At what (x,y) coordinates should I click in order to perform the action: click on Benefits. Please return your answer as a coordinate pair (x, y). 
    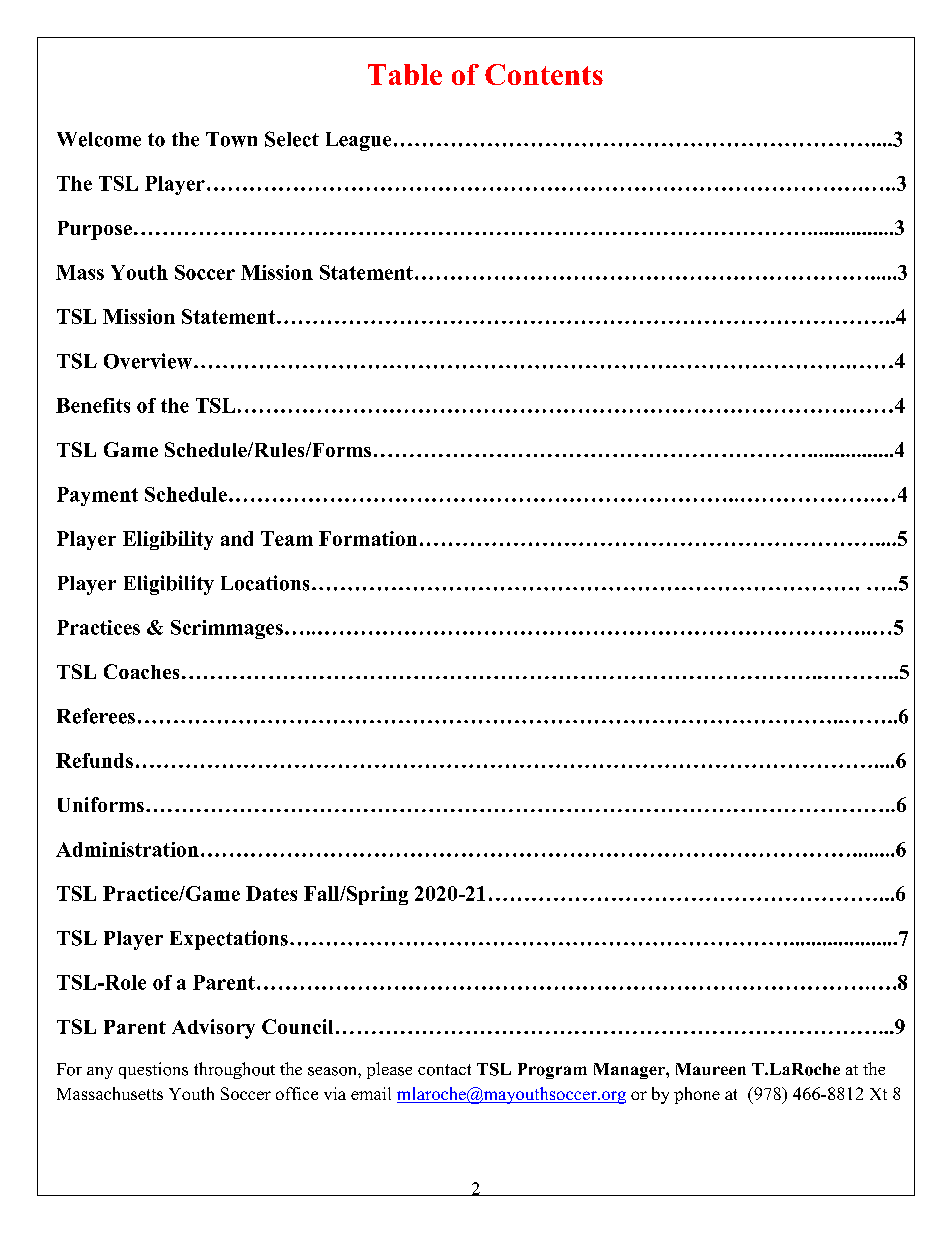
    Looking at the image, I should click on (93, 405).
